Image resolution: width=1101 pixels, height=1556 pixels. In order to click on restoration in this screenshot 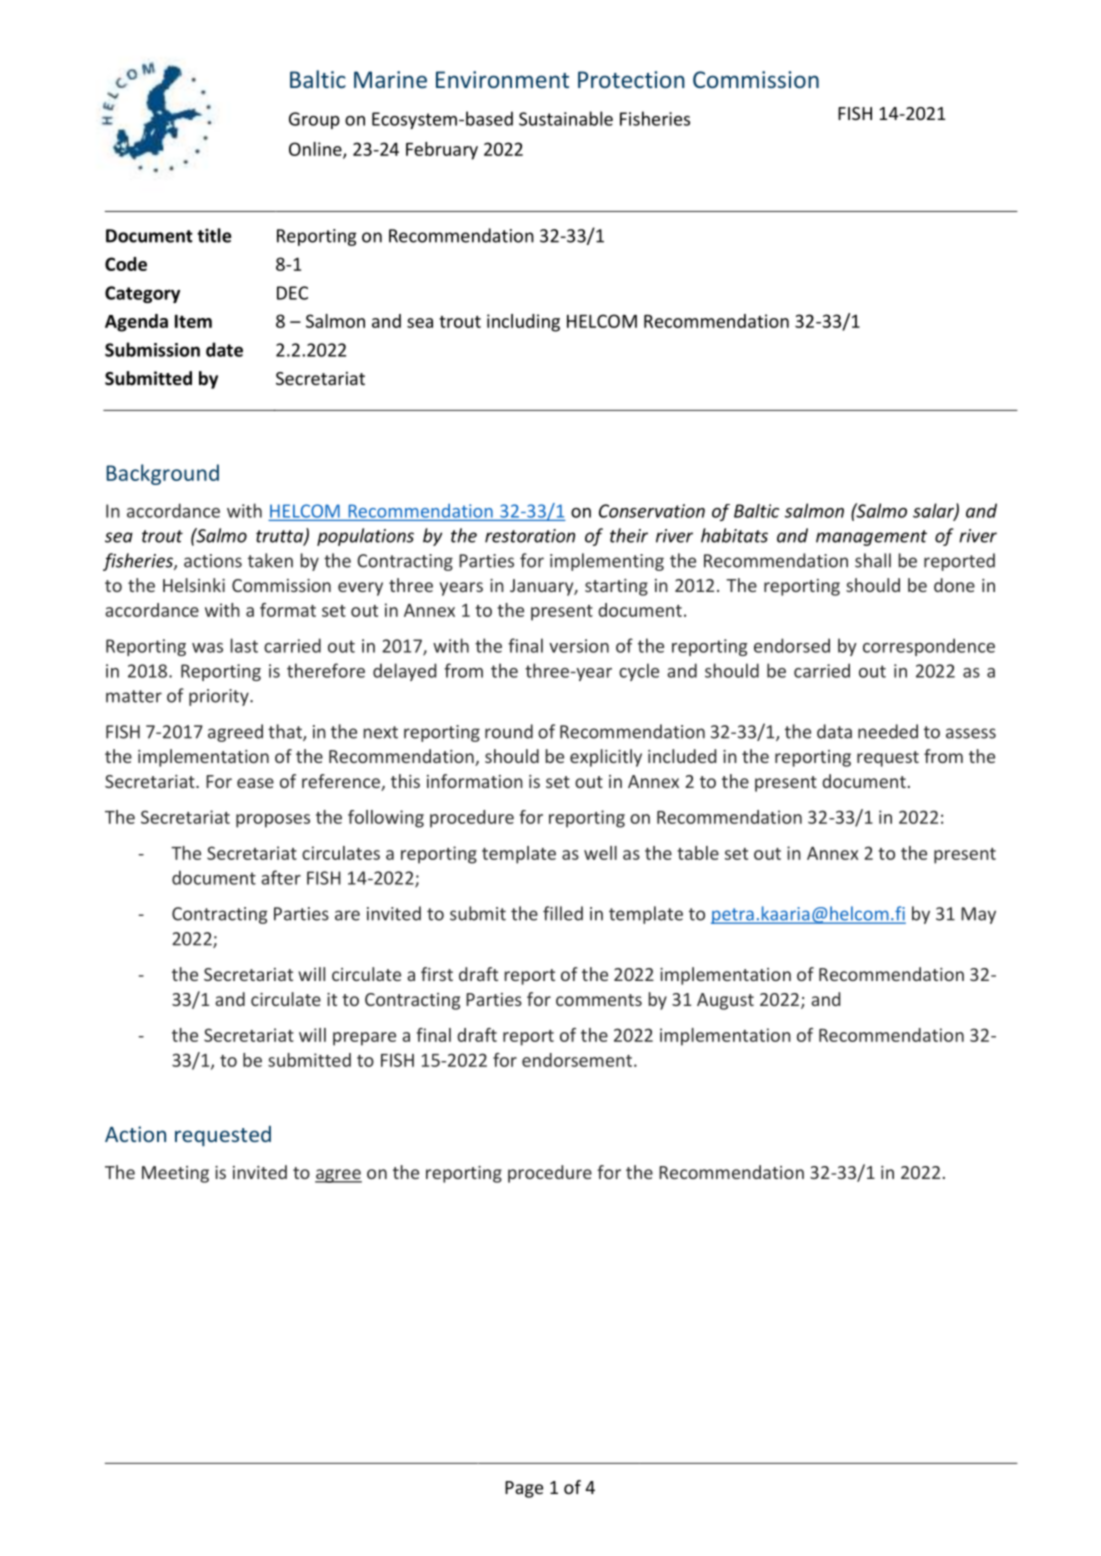, I will do `click(530, 536)`.
